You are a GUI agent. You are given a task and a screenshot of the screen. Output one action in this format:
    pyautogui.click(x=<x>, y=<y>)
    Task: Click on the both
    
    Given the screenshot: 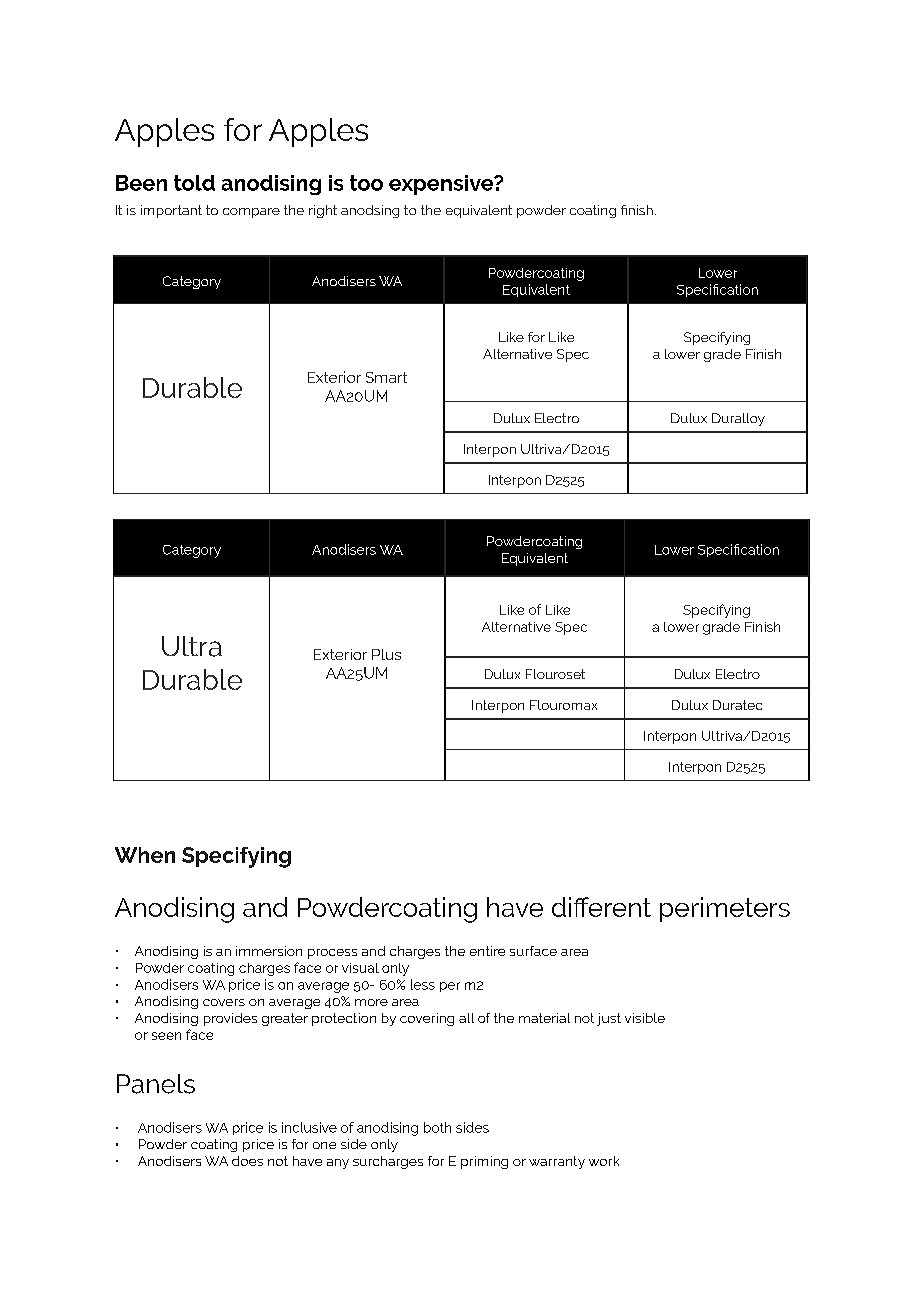 What is the action you would take?
    pyautogui.click(x=437, y=1127)
